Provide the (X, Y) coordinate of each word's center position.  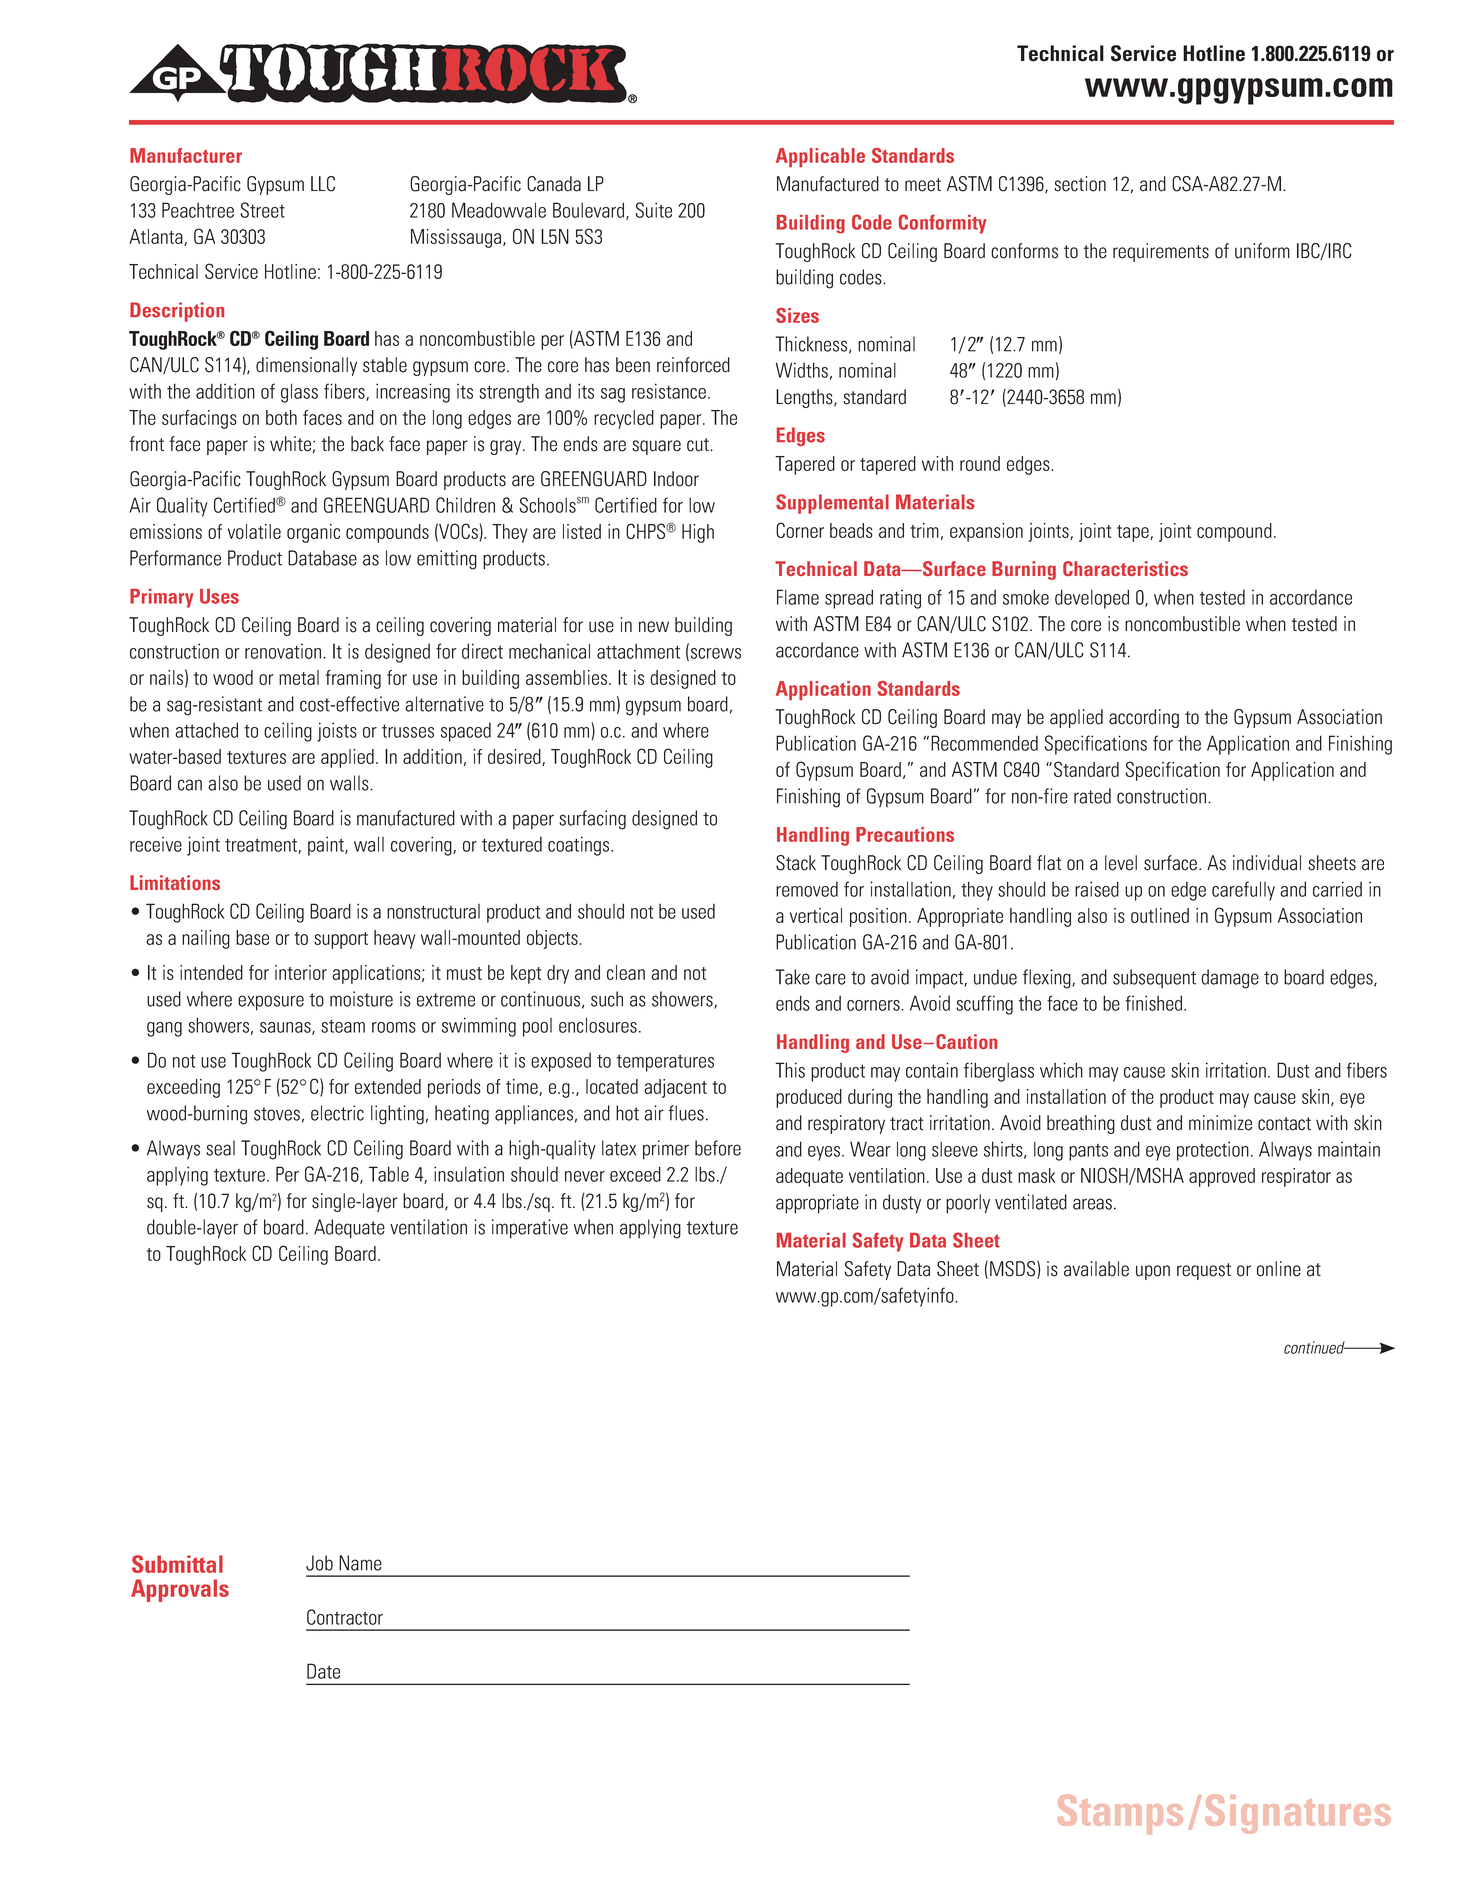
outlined (1160, 915)
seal (220, 1148)
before (718, 1148)
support (341, 940)
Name (360, 1563)
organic (313, 533)
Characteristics (1125, 568)
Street (263, 210)
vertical (816, 915)
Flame (798, 597)
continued (1315, 1347)
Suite (654, 210)
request (1204, 1271)
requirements (1161, 252)
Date (323, 1671)
